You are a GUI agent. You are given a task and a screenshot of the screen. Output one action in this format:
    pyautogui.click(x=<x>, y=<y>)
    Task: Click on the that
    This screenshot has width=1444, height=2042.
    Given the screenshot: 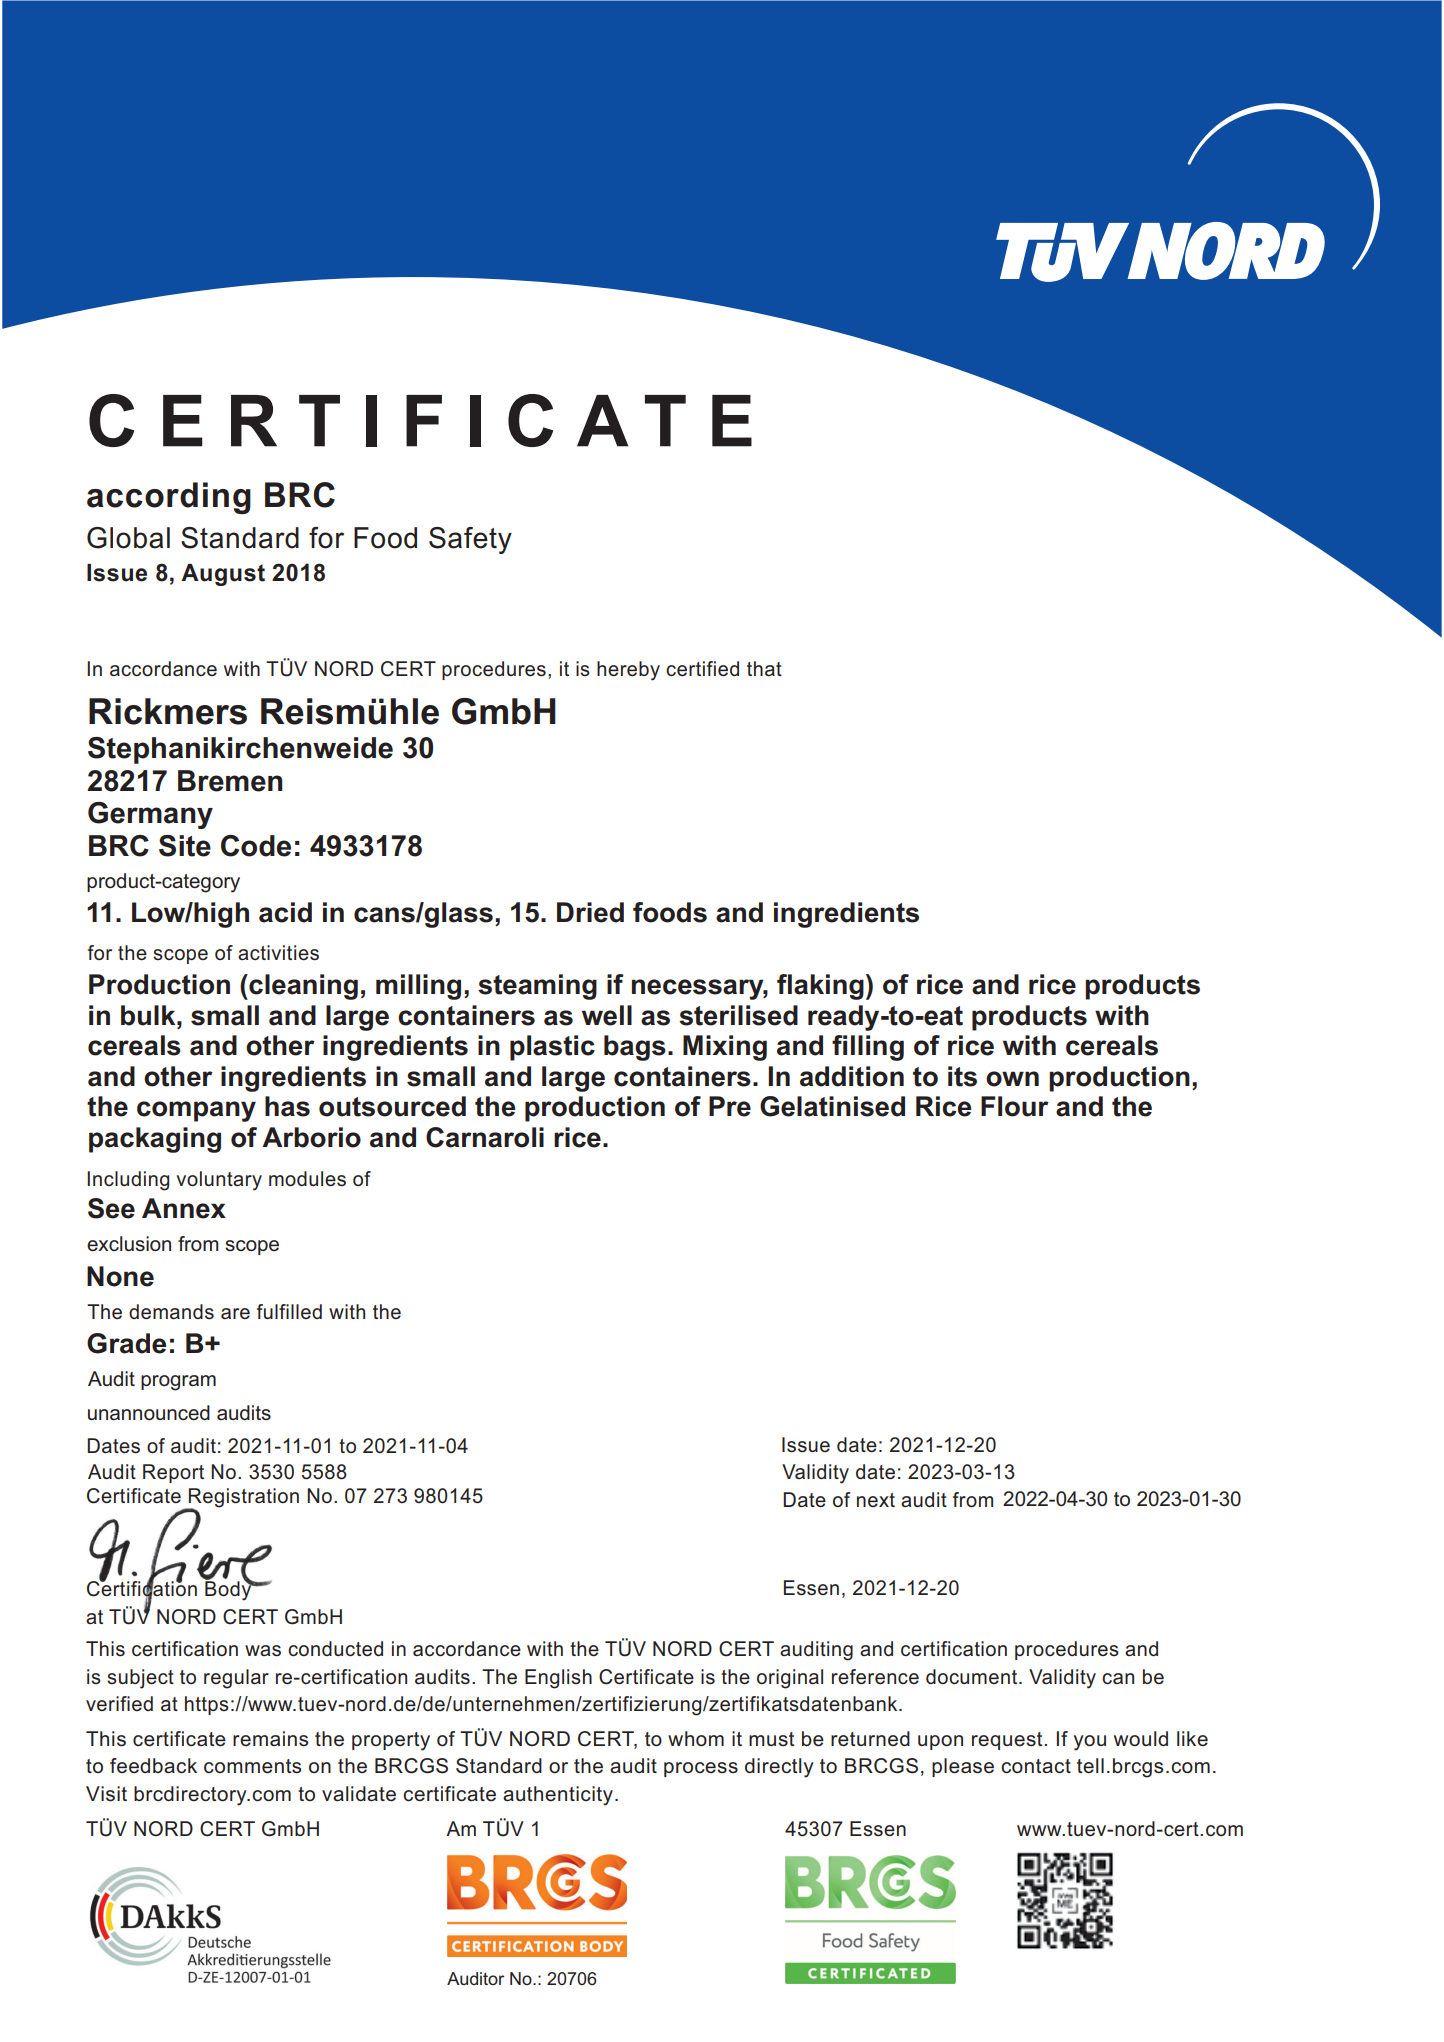 What is the action you would take?
    pyautogui.click(x=764, y=668)
